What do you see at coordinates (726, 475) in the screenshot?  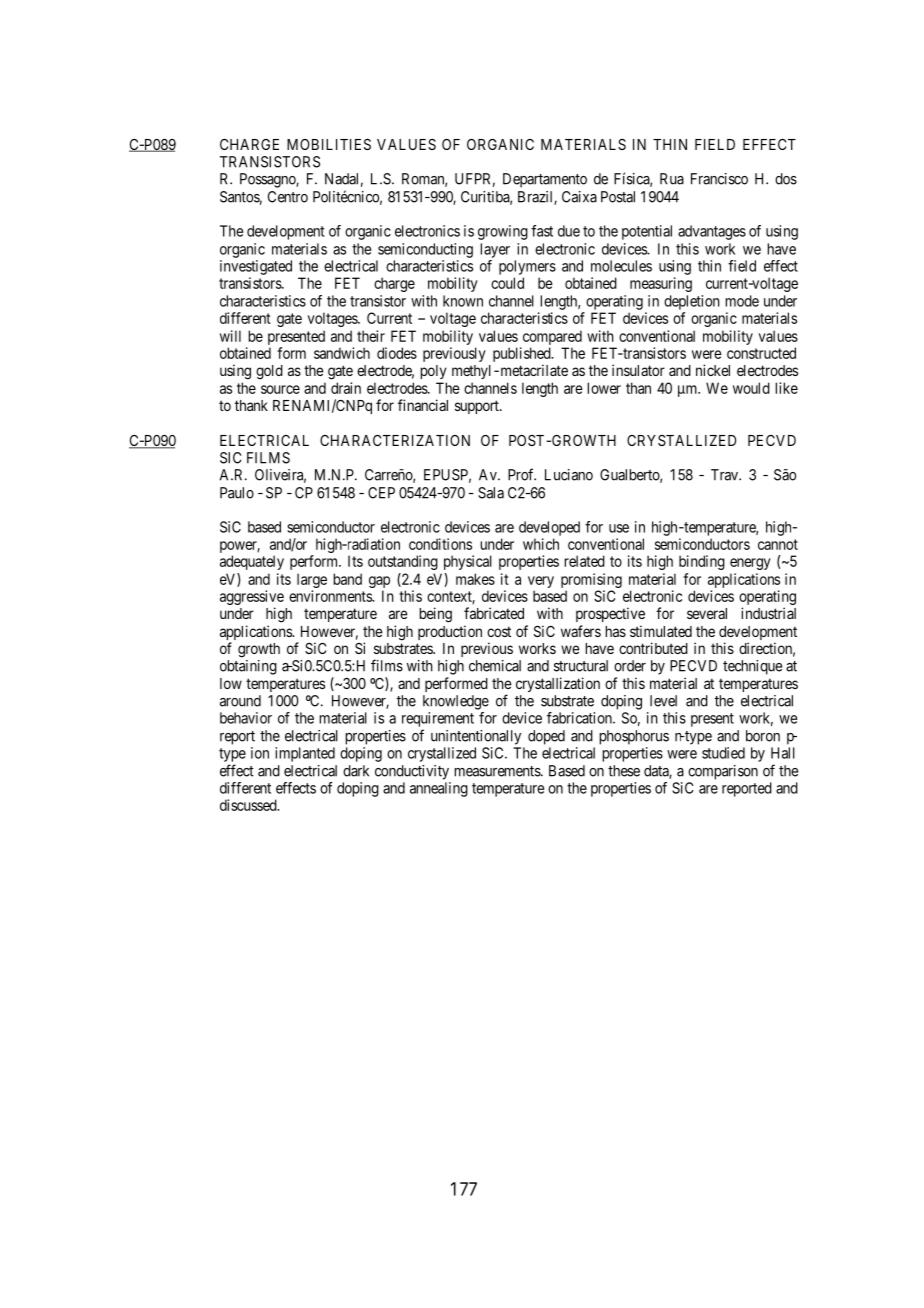 I see `Trav` at bounding box center [726, 475].
